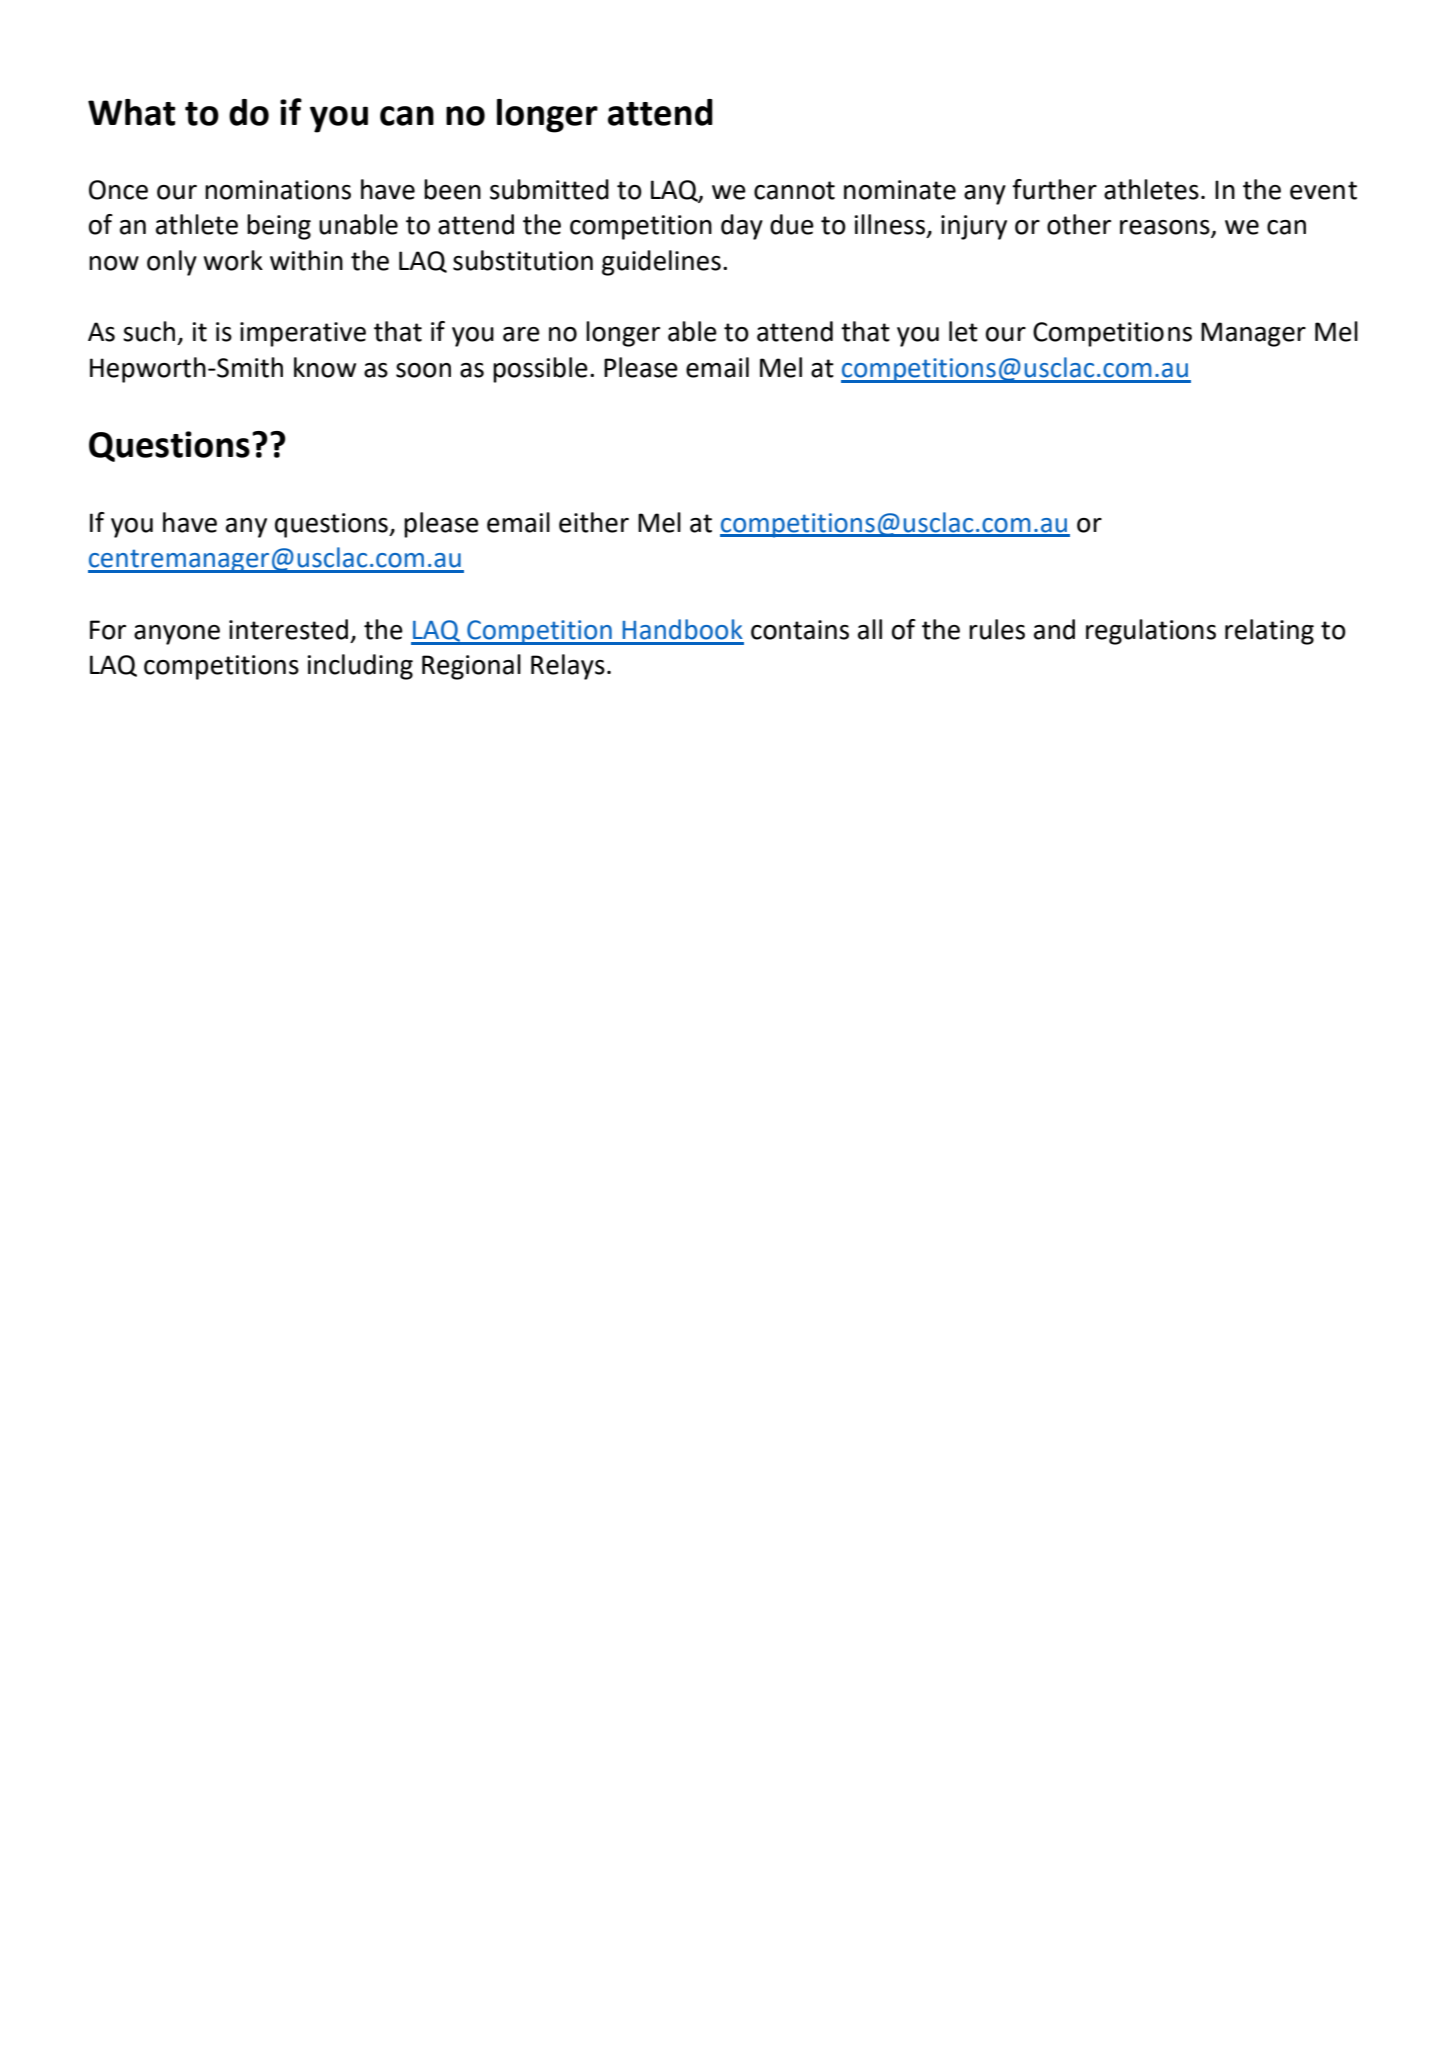 The image size is (1449, 2051). Describe the element at coordinates (794, 190) in the screenshot. I see `cannot` at that location.
